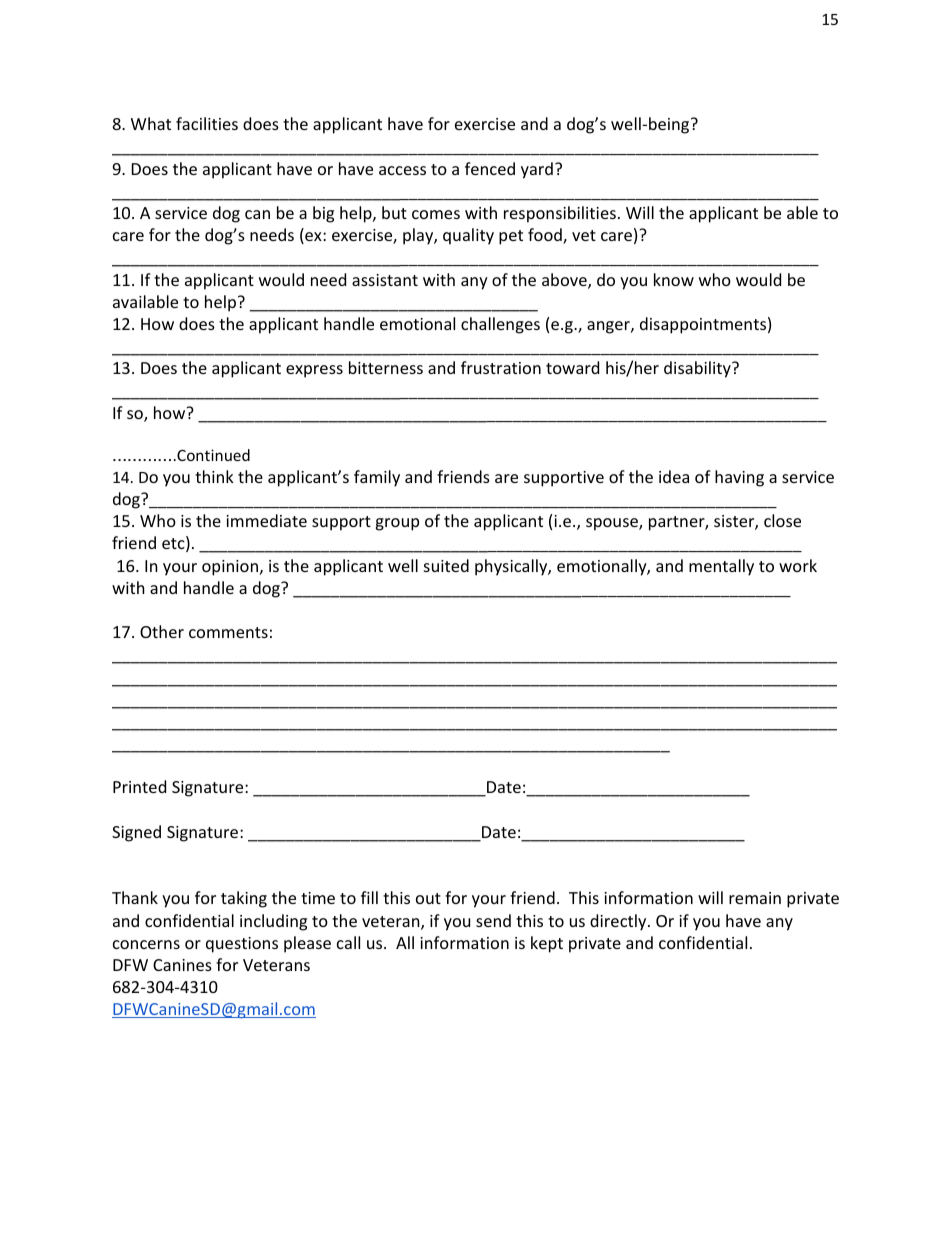 The width and height of the image is (952, 1233). I want to click on comments, so click(228, 632).
